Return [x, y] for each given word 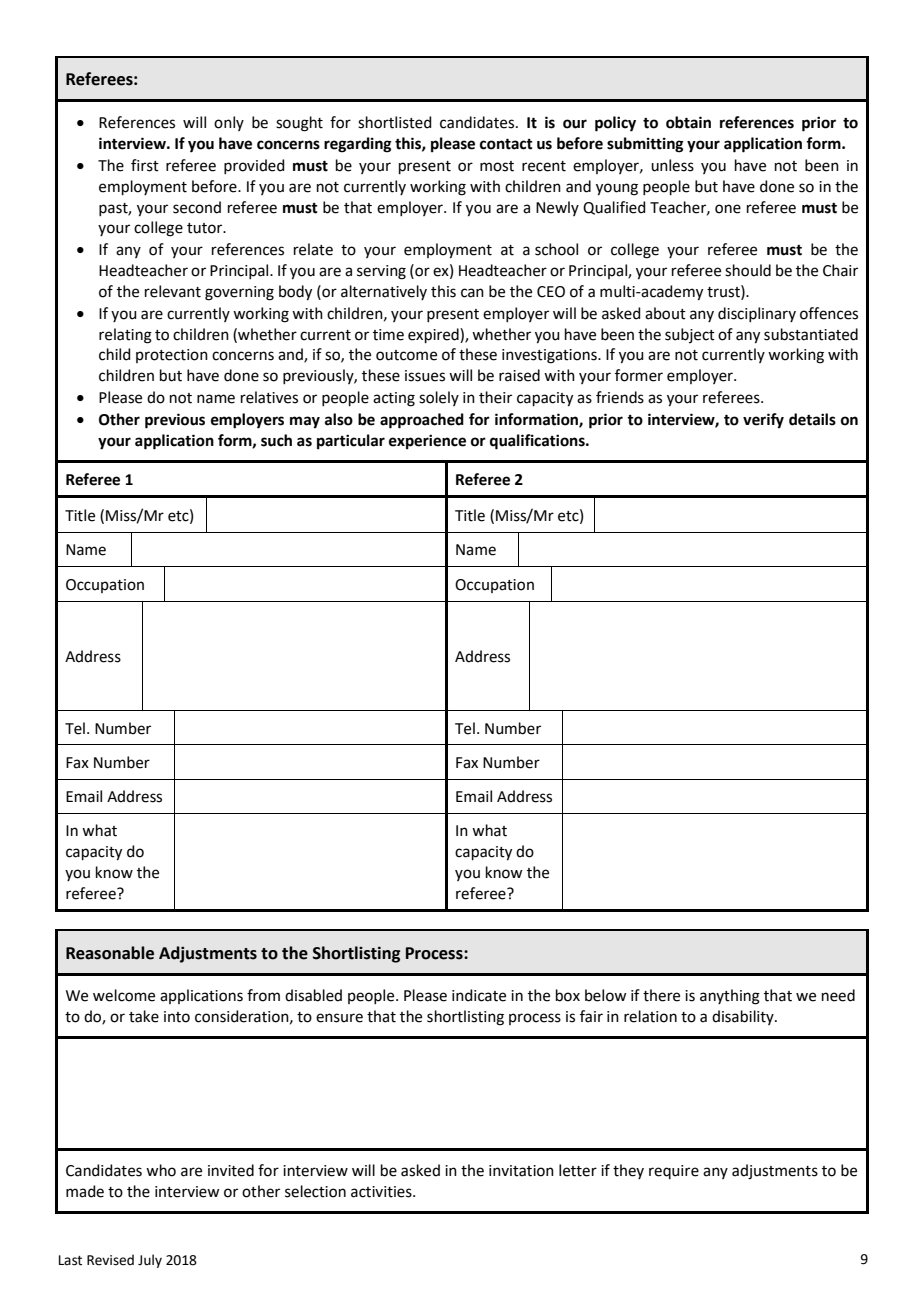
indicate [479, 995]
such [276, 440]
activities [382, 1192]
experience [427, 442]
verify [763, 421]
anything [730, 997]
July [150, 1261]
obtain [688, 122]
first [145, 165]
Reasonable [110, 953]
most [497, 166]
